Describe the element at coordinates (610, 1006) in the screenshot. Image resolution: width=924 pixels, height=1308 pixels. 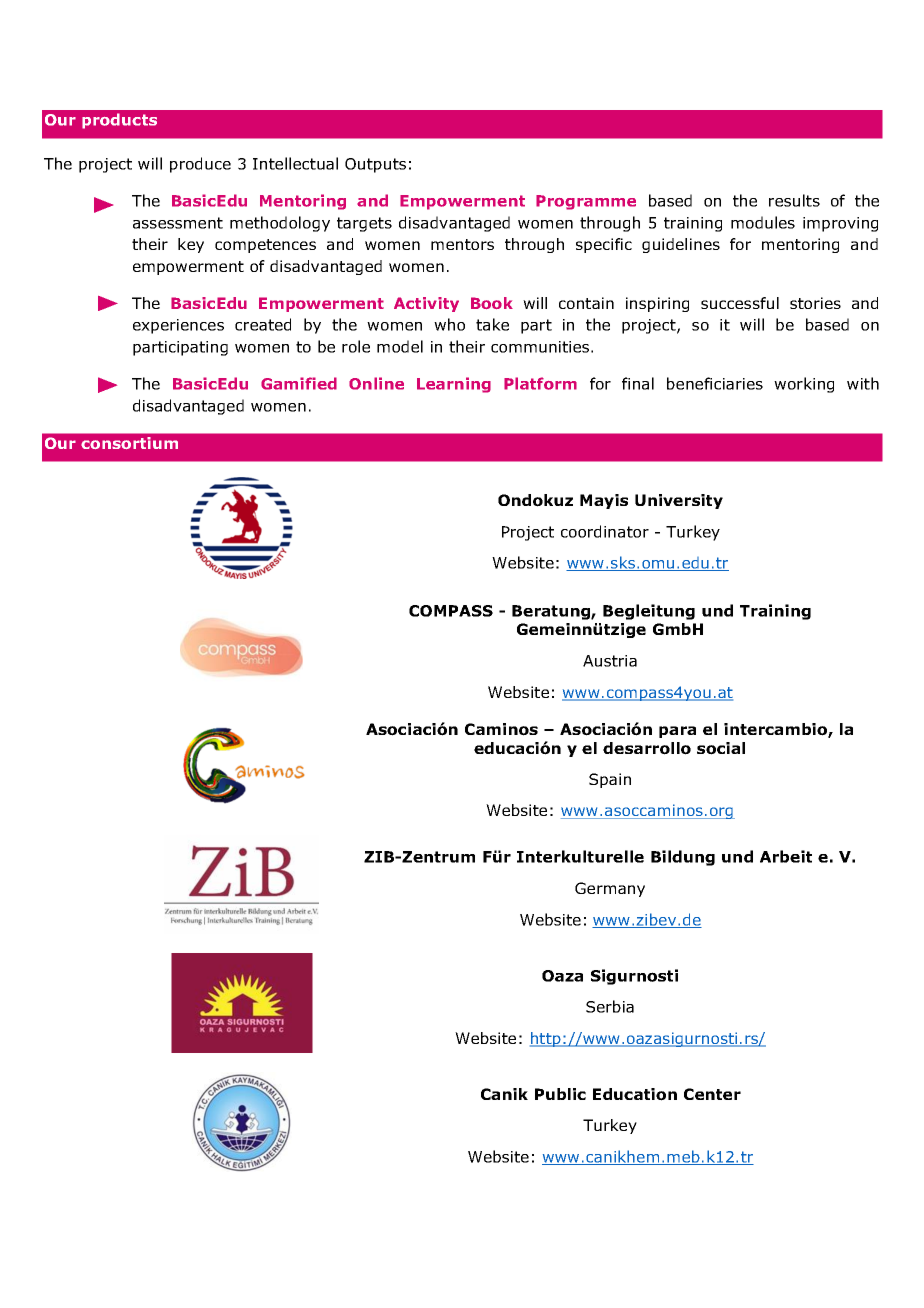
I see `Serbia` at that location.
